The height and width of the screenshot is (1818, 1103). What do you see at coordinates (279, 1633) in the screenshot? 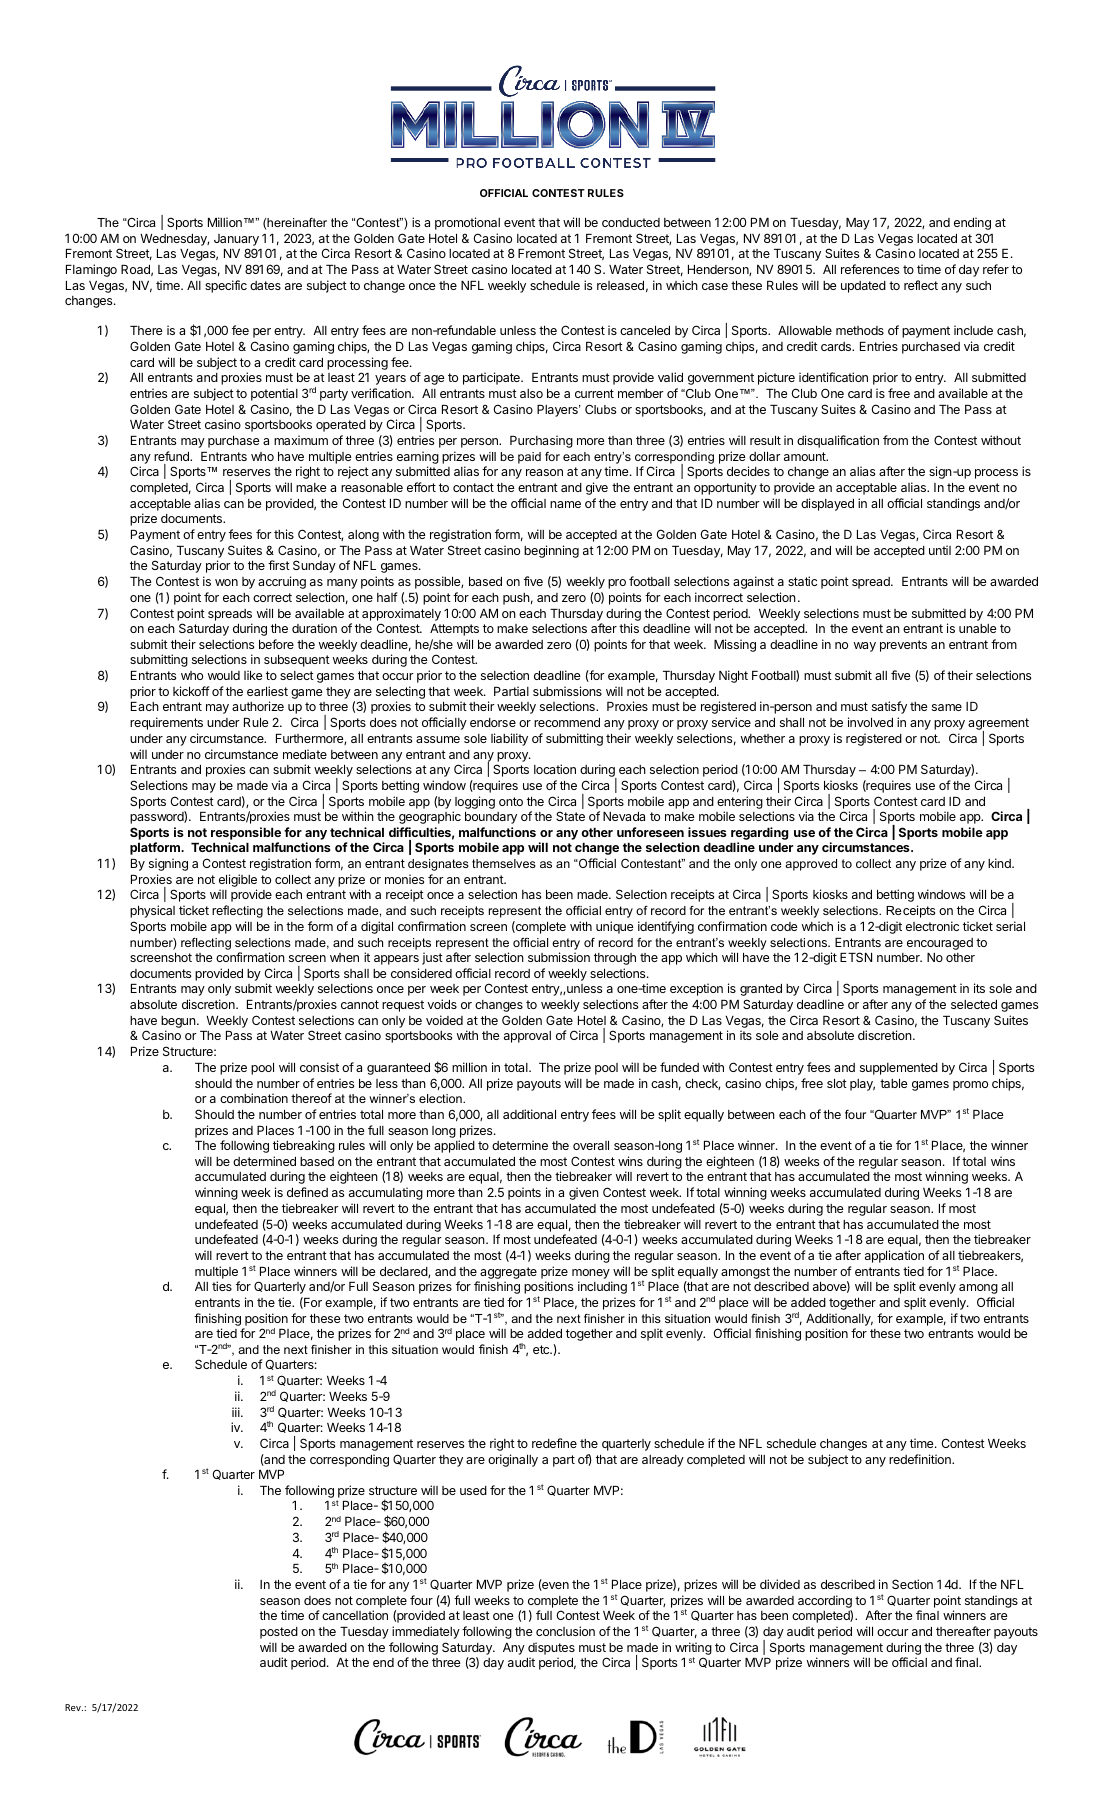
I see `posted` at bounding box center [279, 1633].
